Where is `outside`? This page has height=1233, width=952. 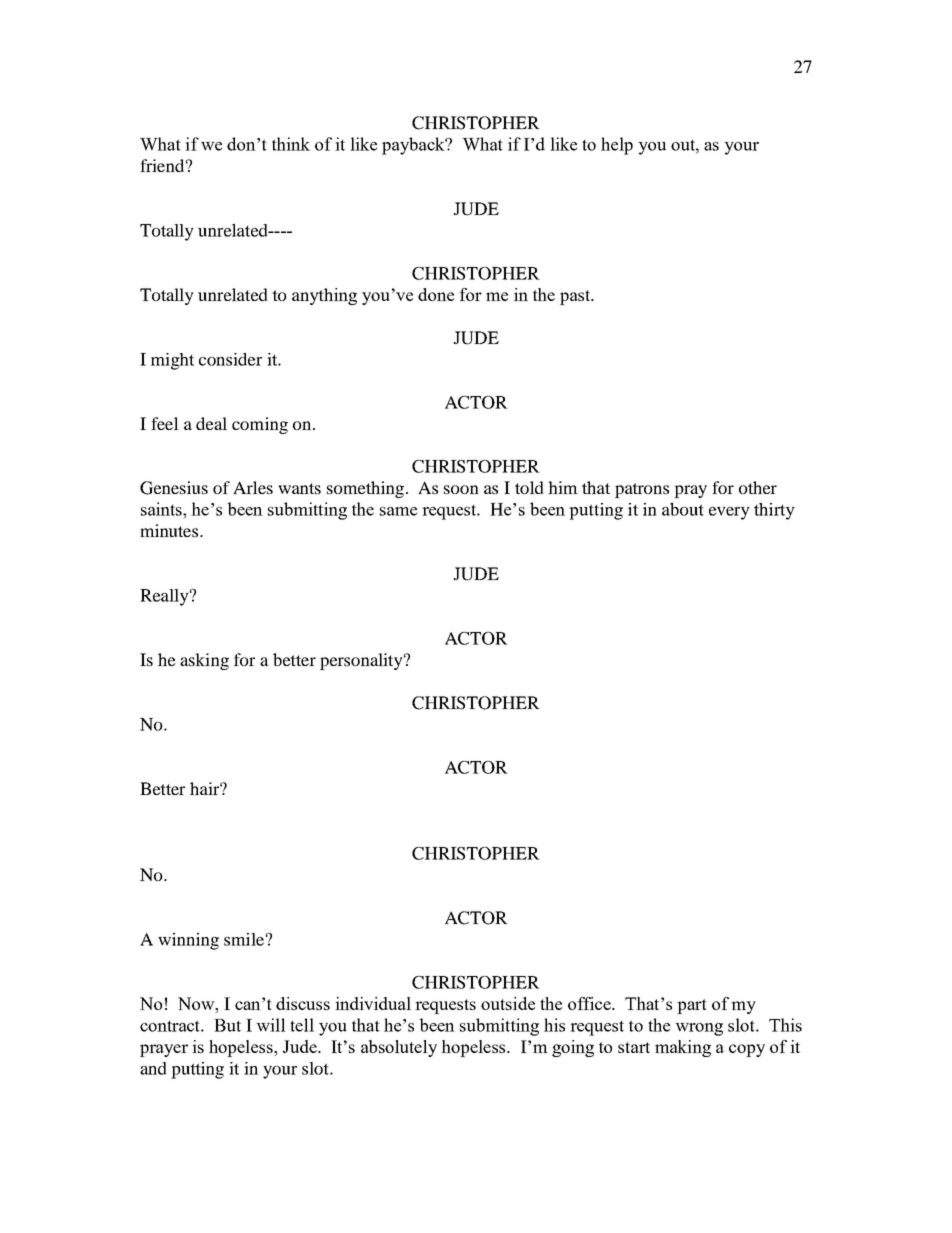
outside is located at coordinates (508, 1003).
